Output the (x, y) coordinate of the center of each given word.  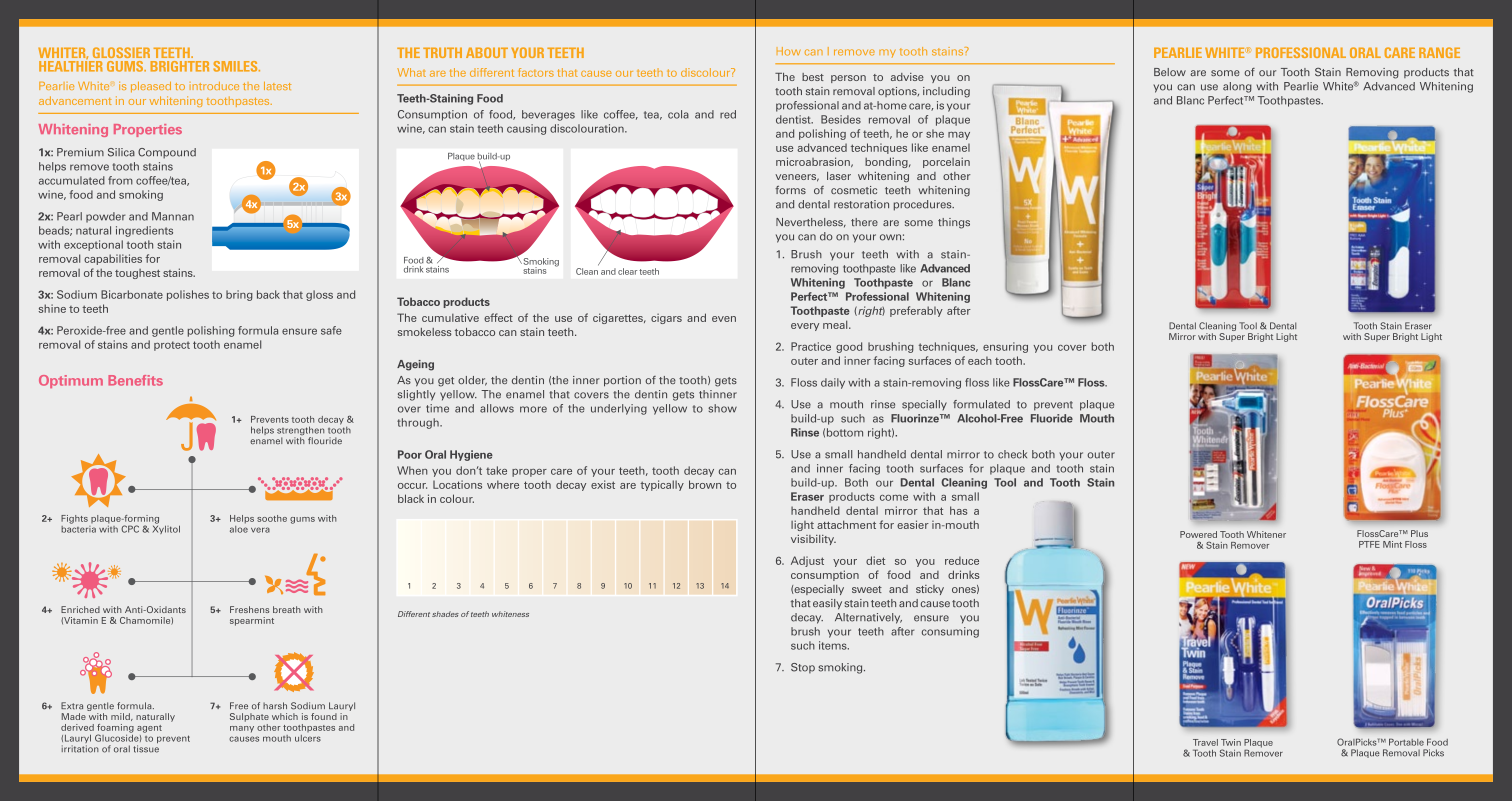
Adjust (807, 561)
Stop (803, 668)
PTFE (1369, 544)
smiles (236, 66)
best (813, 77)
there (864, 222)
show (722, 408)
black (411, 498)
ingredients (144, 231)
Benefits (135, 380)
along (1237, 87)
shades (445, 614)
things (954, 223)
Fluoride (1052, 418)
